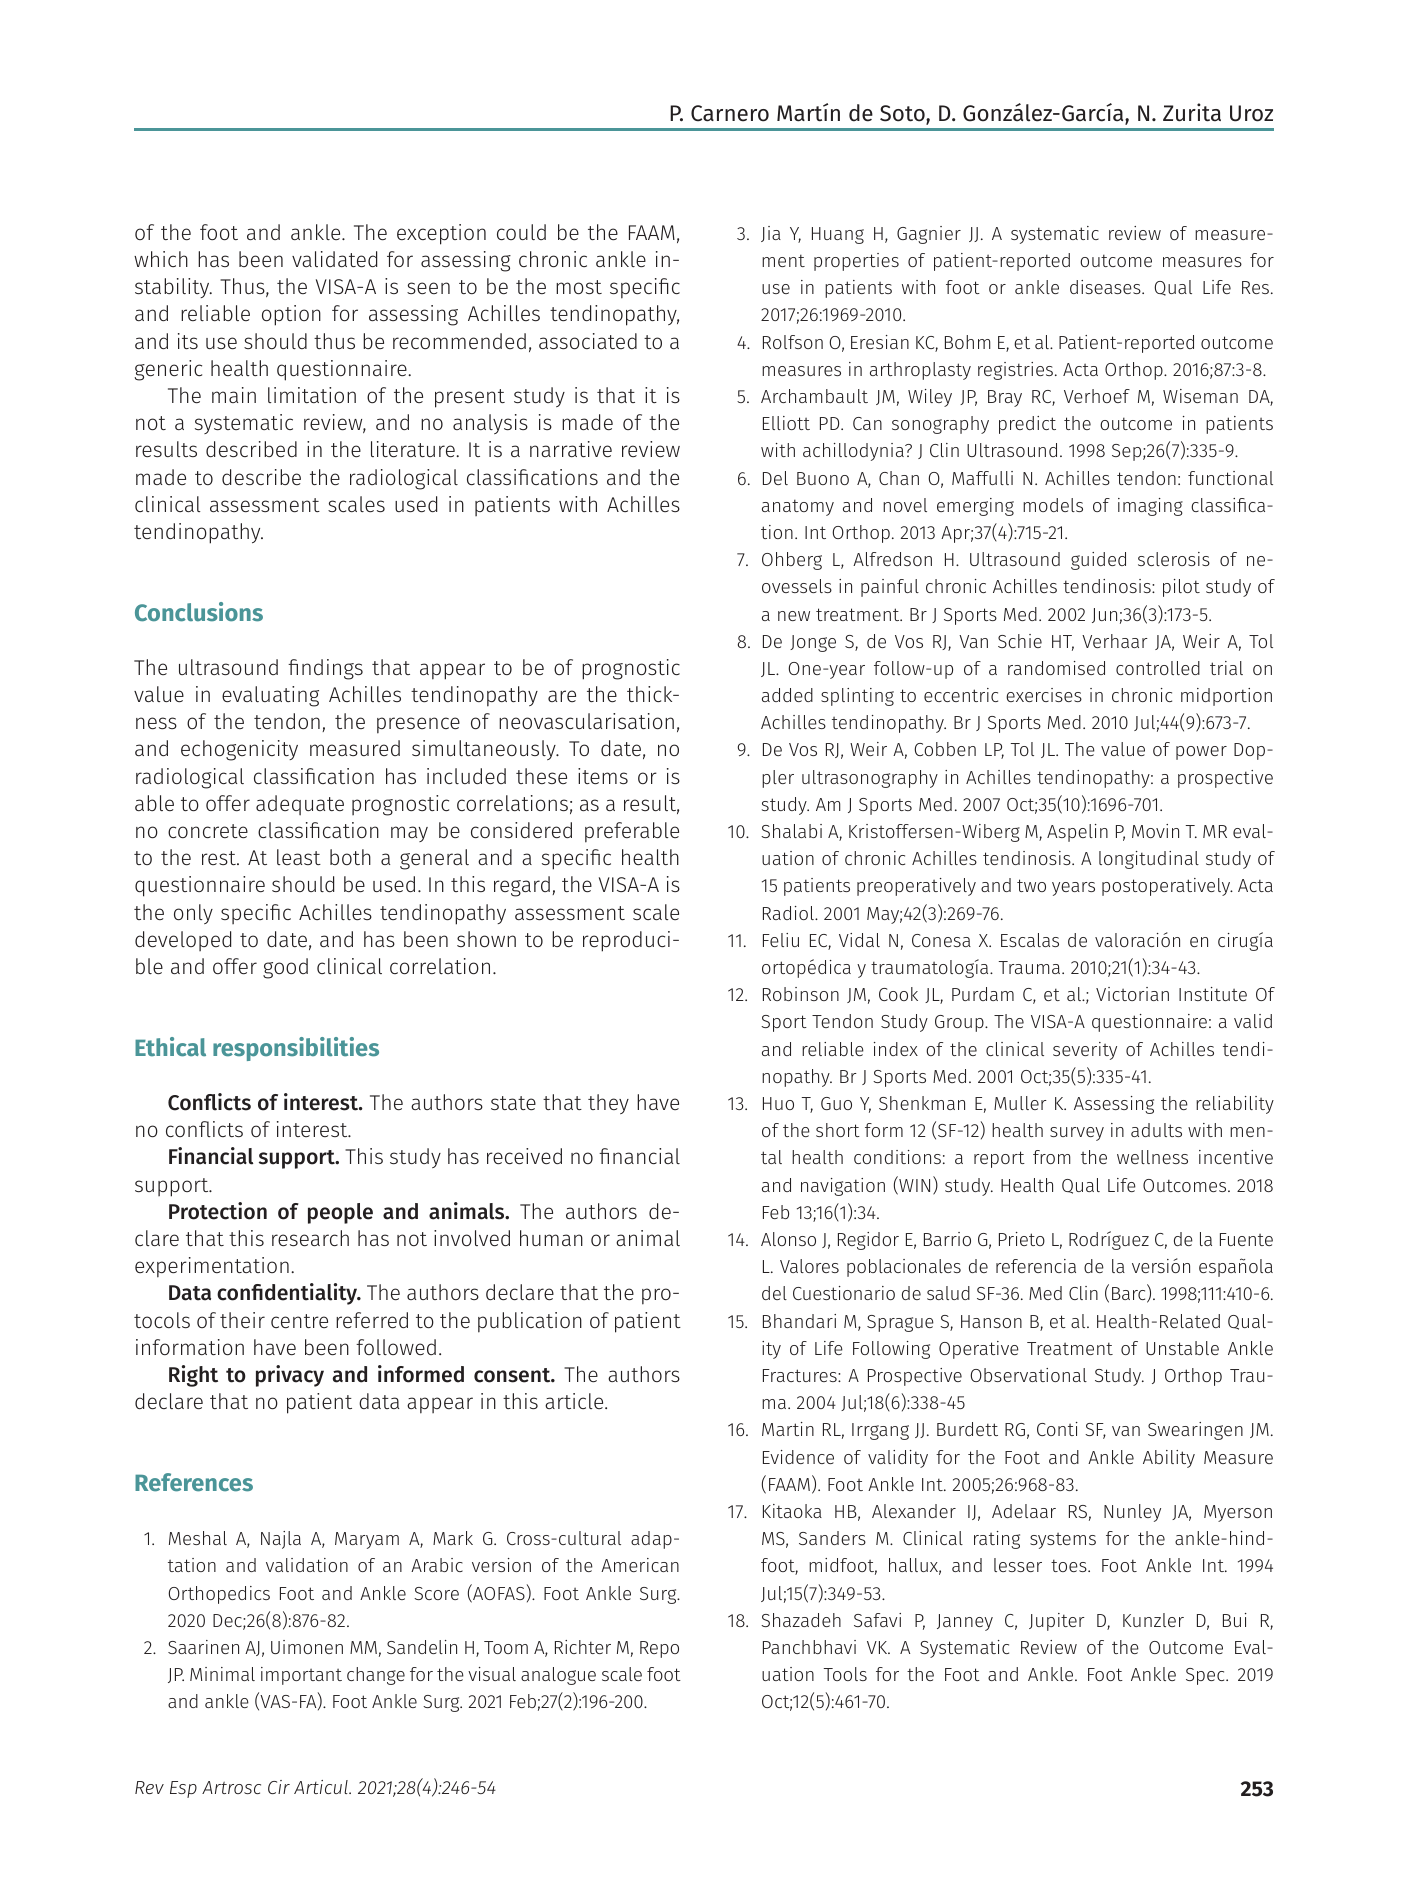 Image resolution: width=1408 pixels, height=1877 pixels. Describe the element at coordinates (1106, 287) in the screenshot. I see `diseases` at that location.
